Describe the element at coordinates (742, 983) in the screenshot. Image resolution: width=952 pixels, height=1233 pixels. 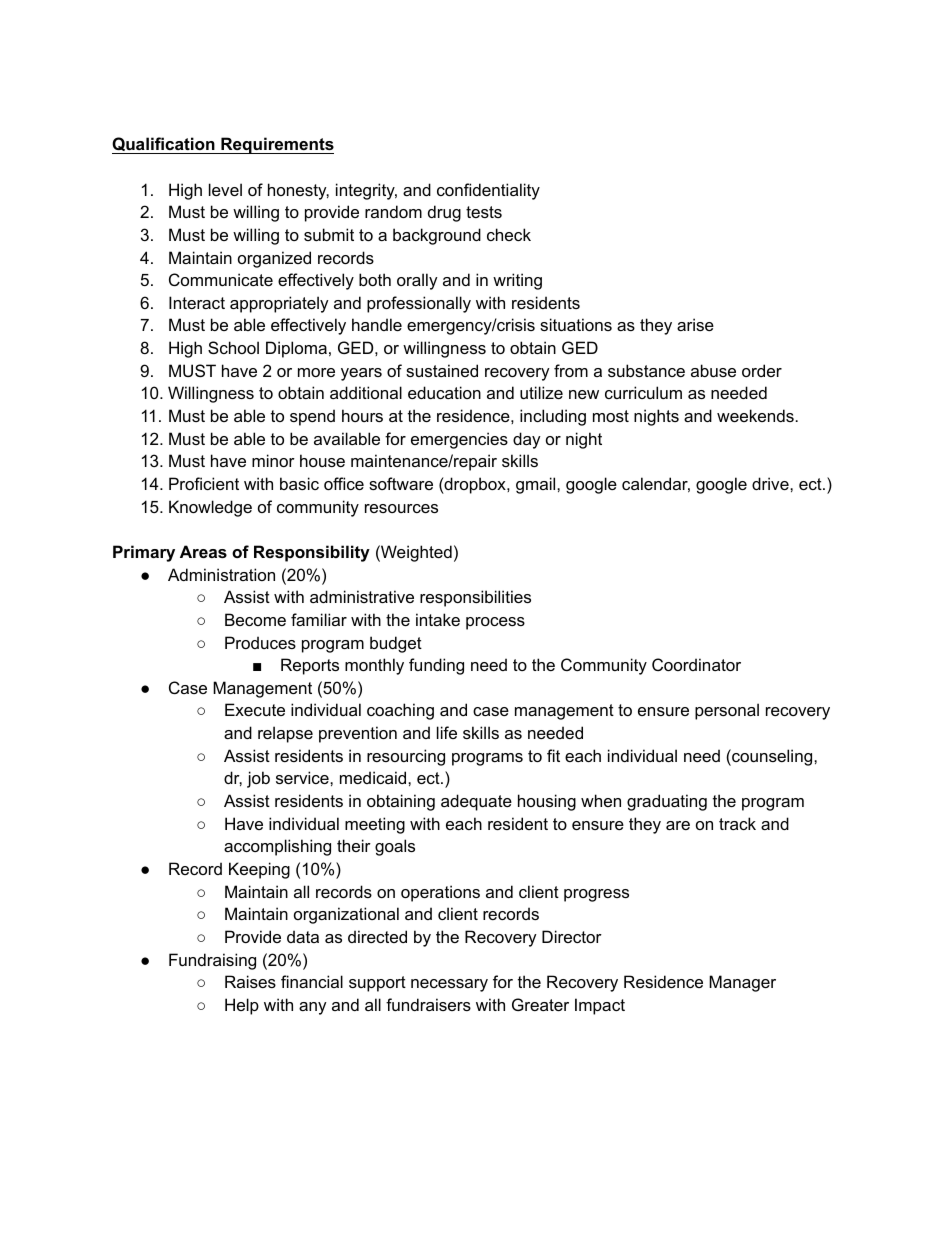
I see `Manager` at that location.
